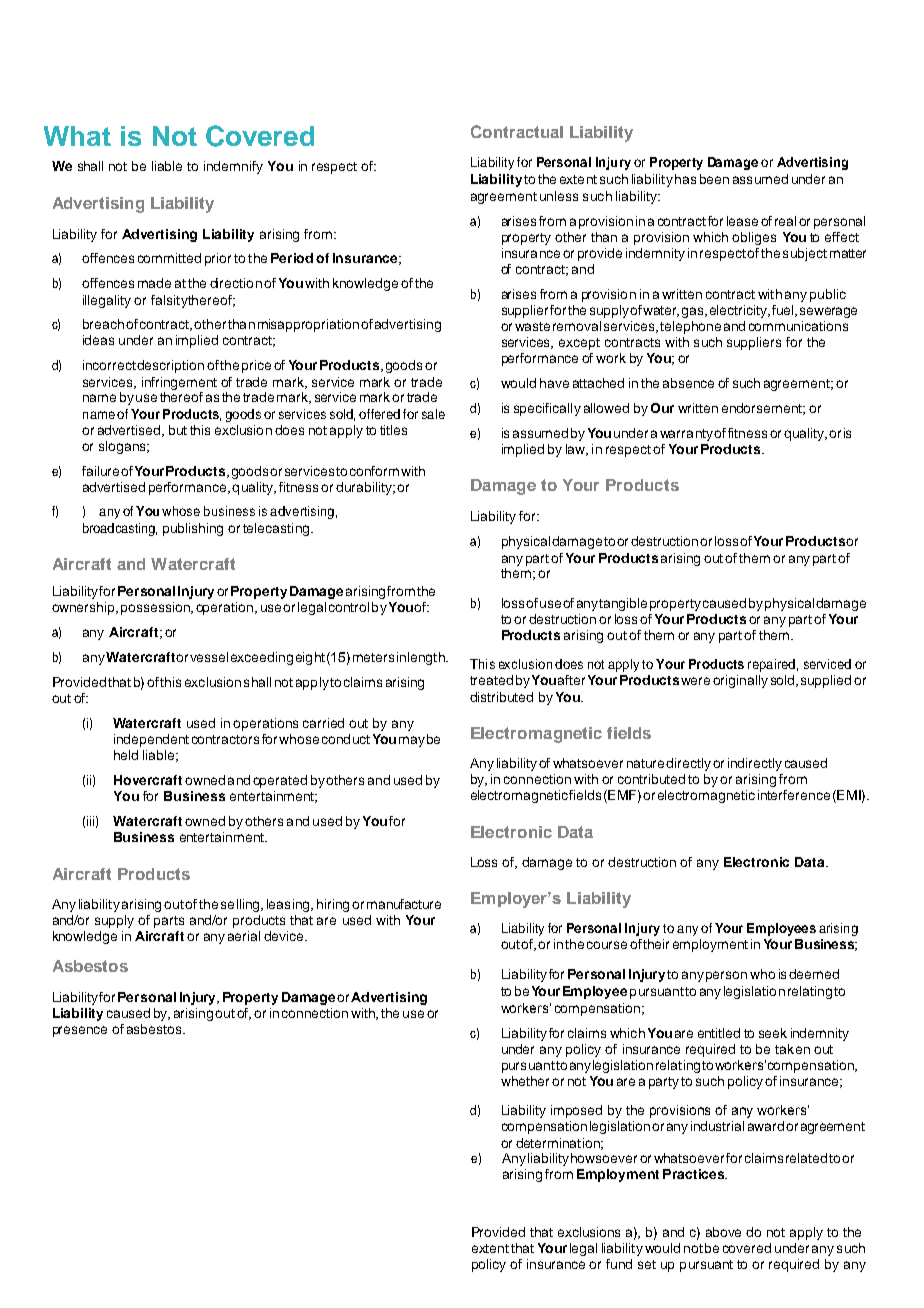 Image resolution: width=924 pixels, height=1308 pixels. I want to click on fund, so click(619, 1264).
